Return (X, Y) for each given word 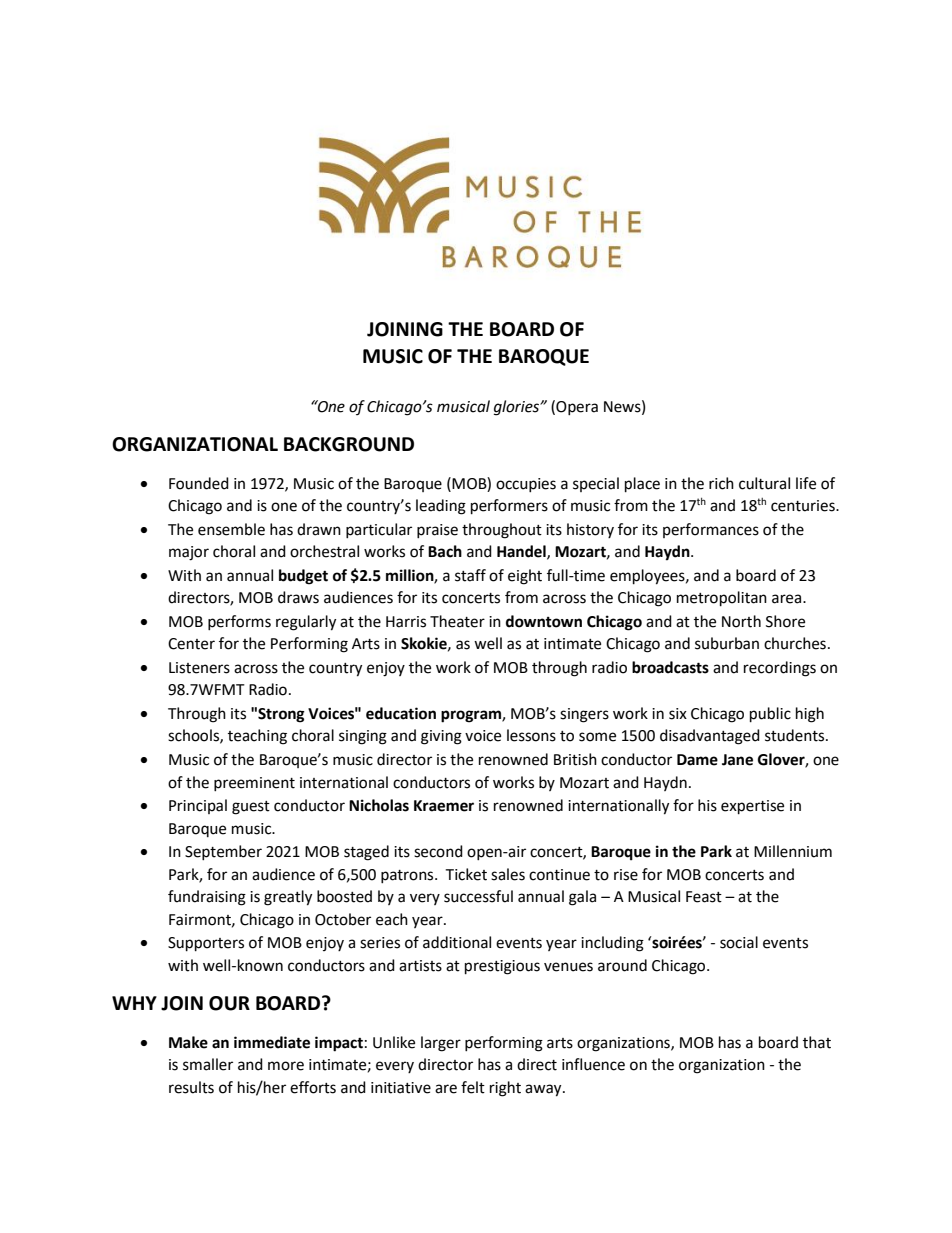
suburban (727, 643)
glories (518, 408)
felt (473, 1087)
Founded (199, 483)
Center (191, 644)
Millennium (793, 851)
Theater (457, 621)
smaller (208, 1064)
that (817, 1042)
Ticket (466, 874)
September (223, 852)
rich (721, 483)
